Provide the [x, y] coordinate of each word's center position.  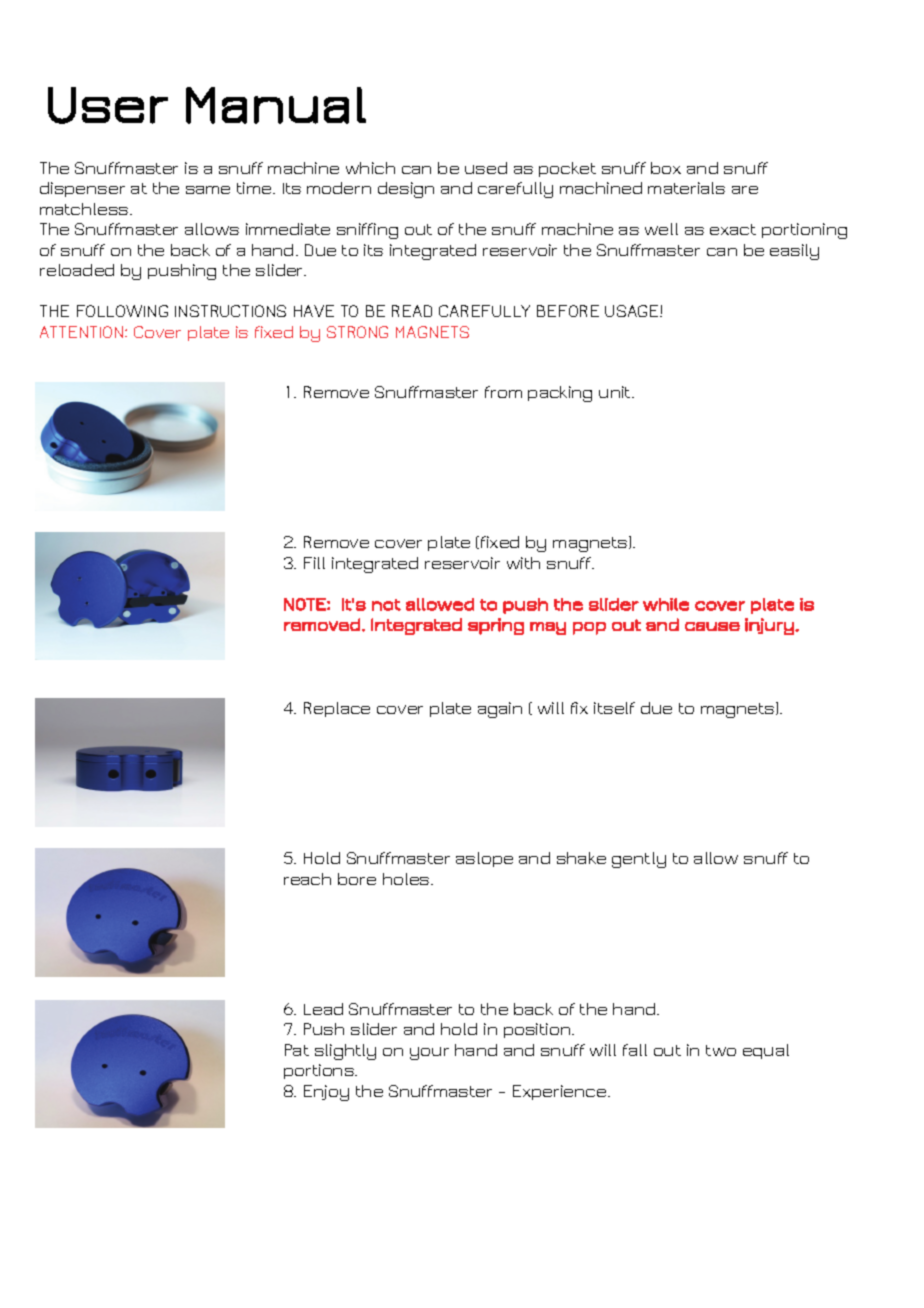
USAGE [633, 311]
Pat [297, 1050]
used [486, 168]
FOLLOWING [122, 311]
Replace [337, 709]
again [500, 710]
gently [639, 860]
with [523, 563]
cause [712, 626]
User [108, 105]
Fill [314, 563]
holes [407, 879]
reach [307, 879]
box [666, 168]
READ [412, 311]
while [666, 604]
